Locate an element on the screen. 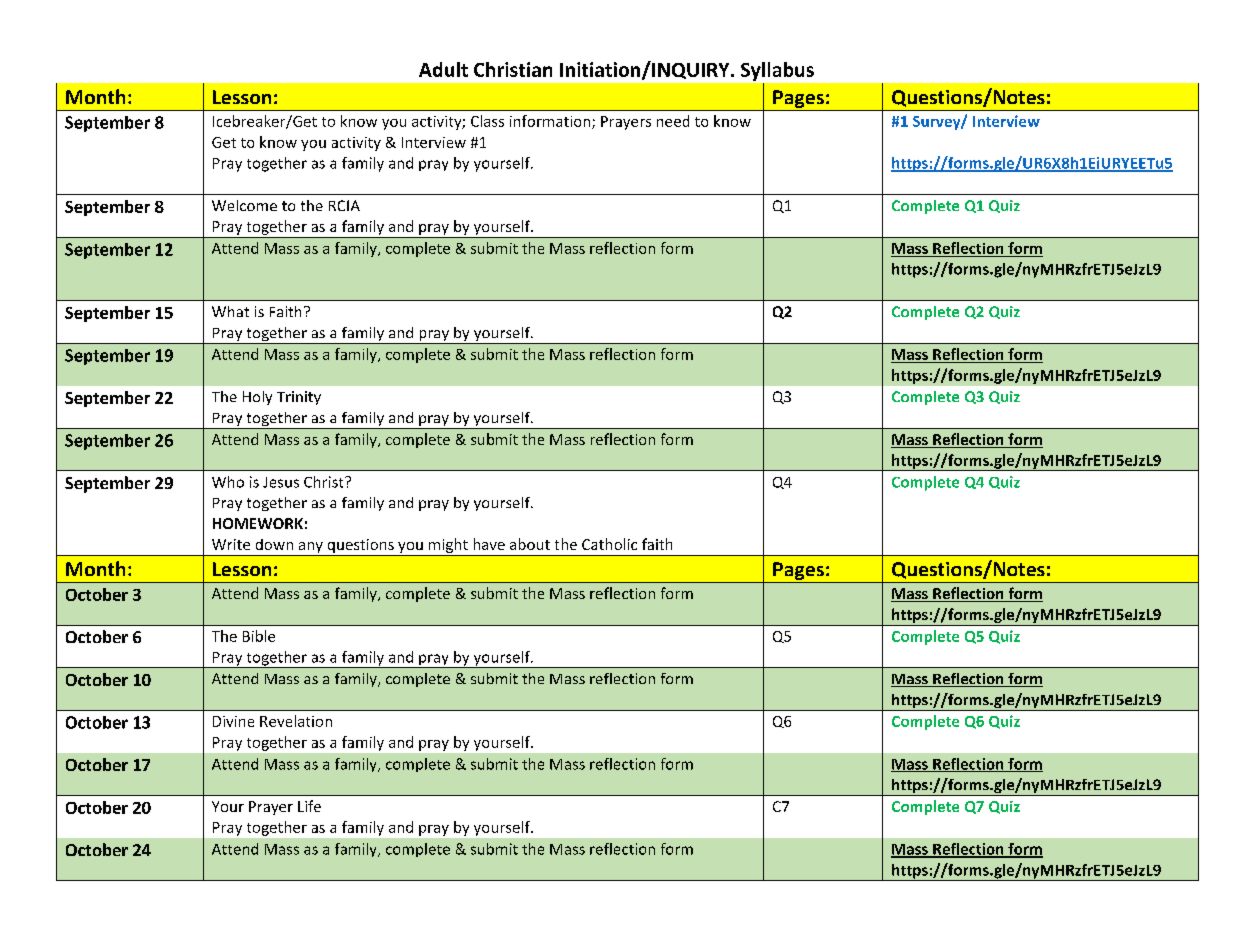  Syllabus is located at coordinates (777, 71).
